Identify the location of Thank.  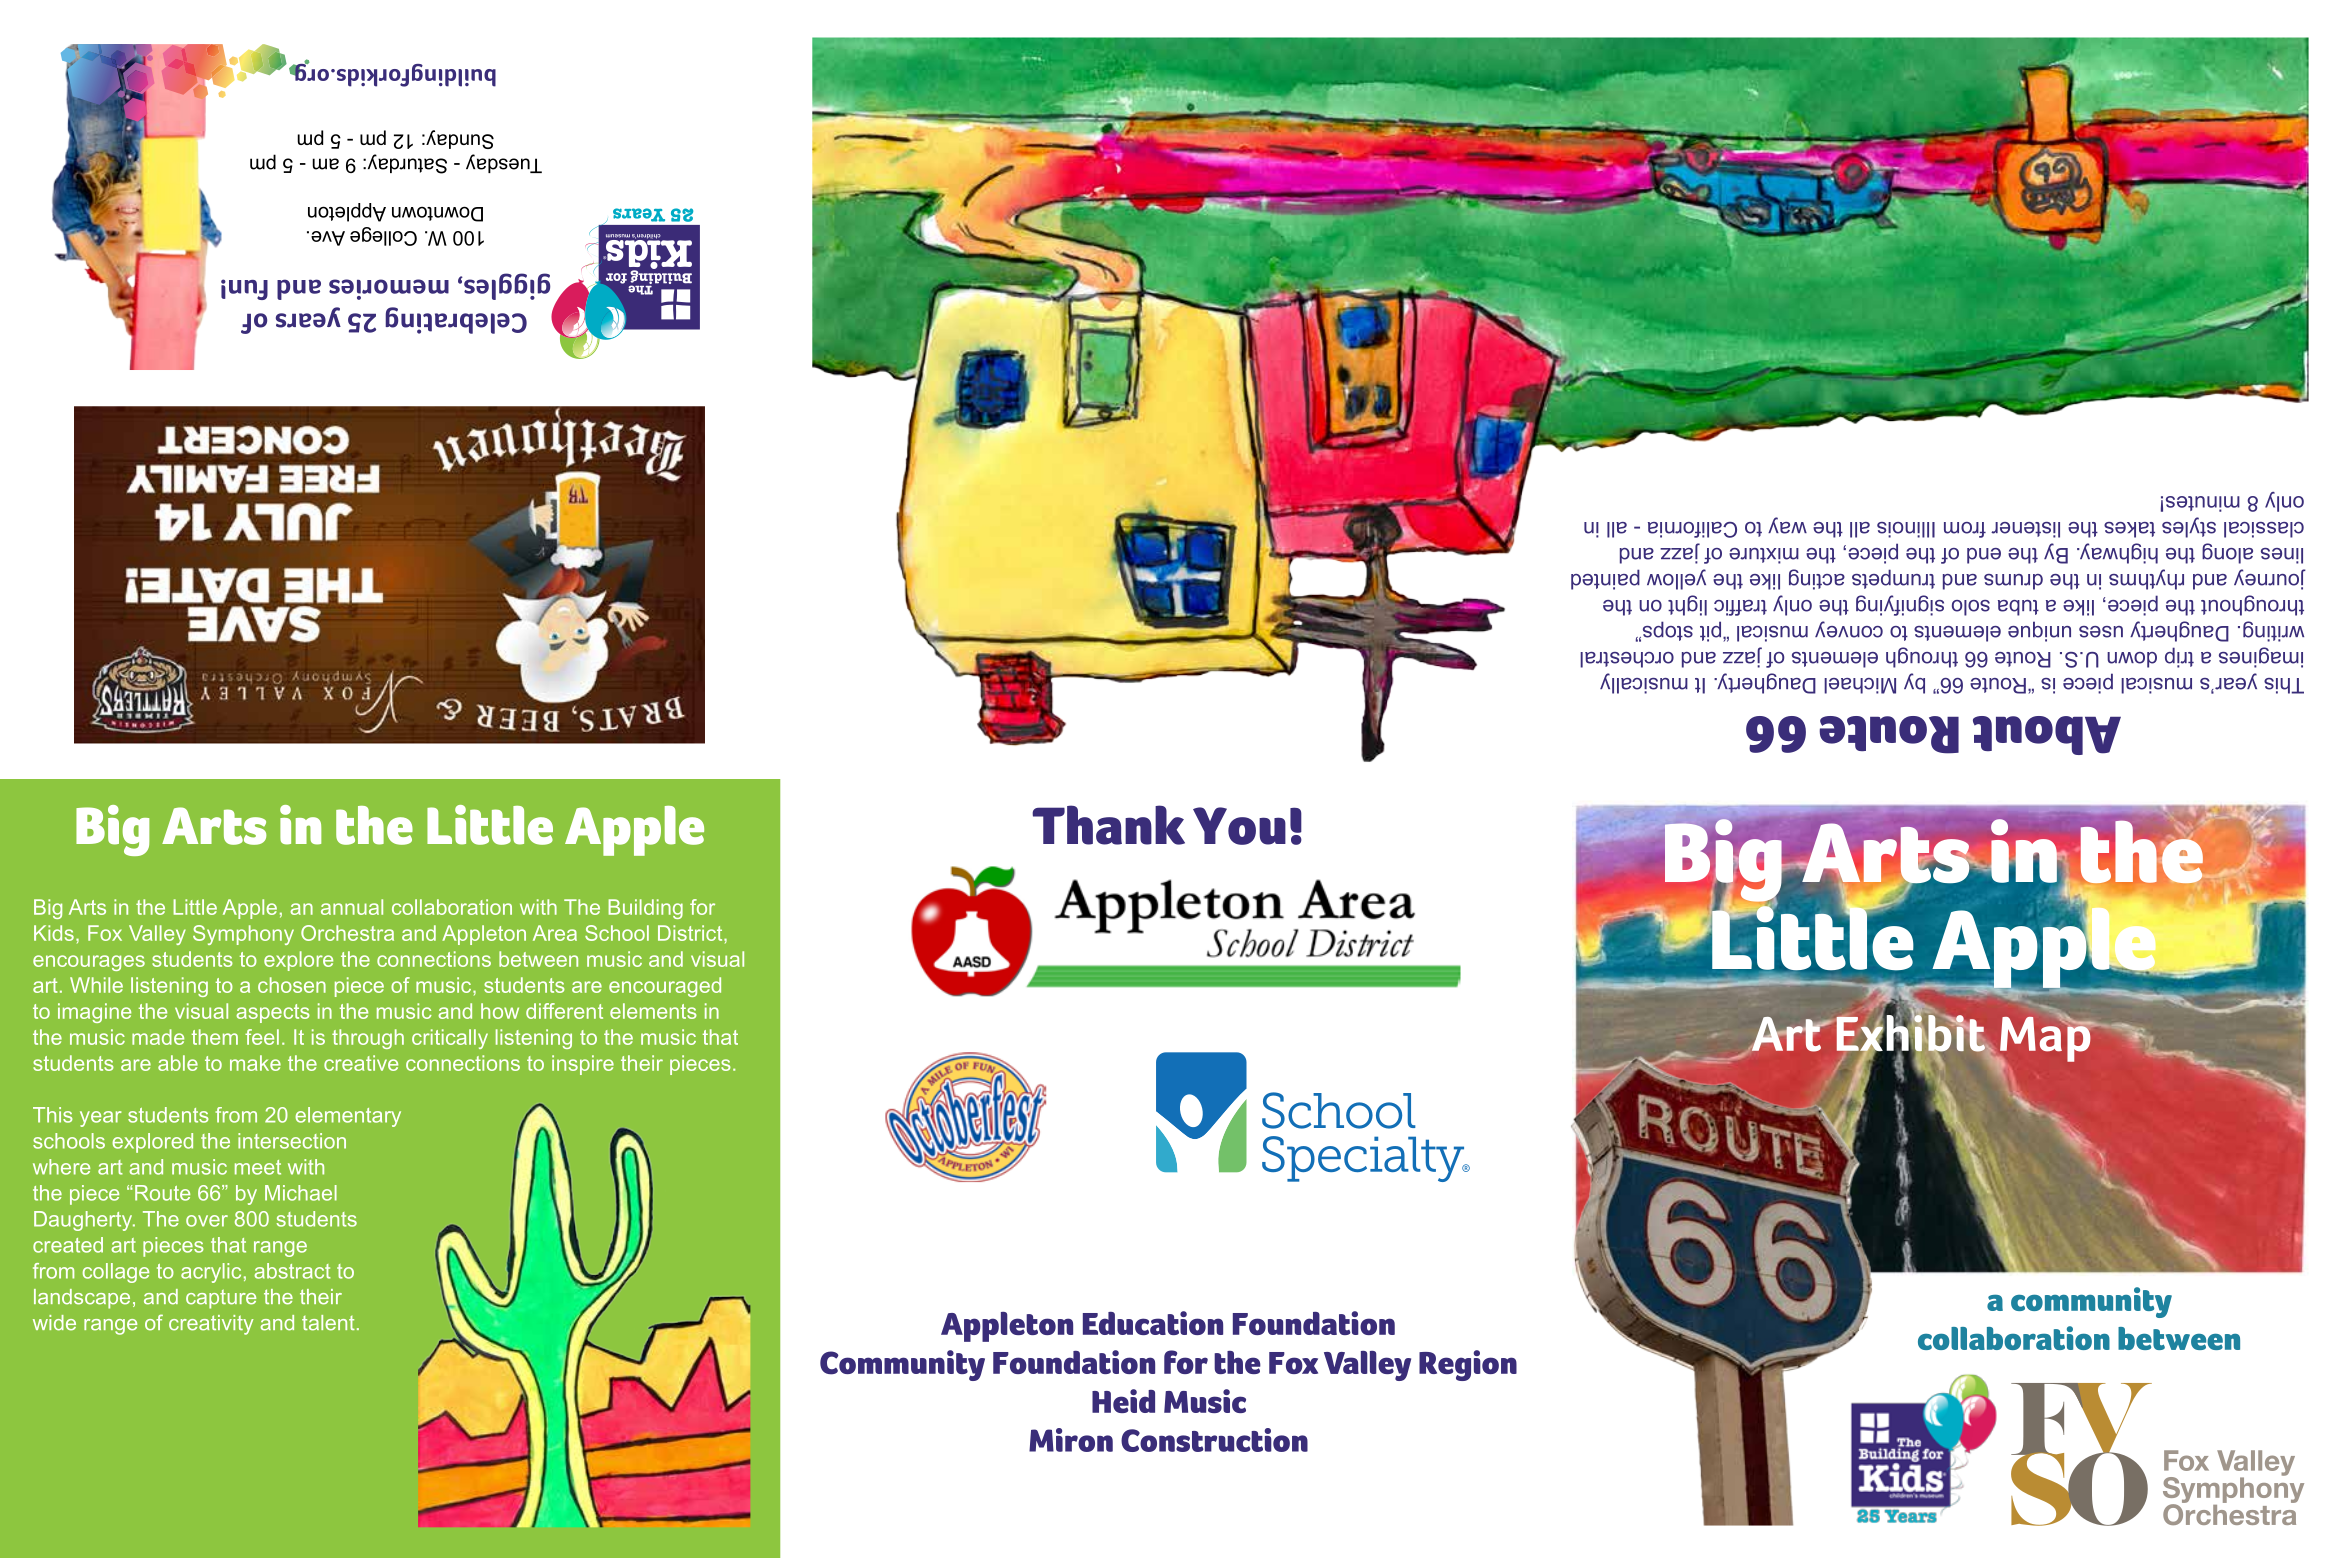
(1108, 825).
